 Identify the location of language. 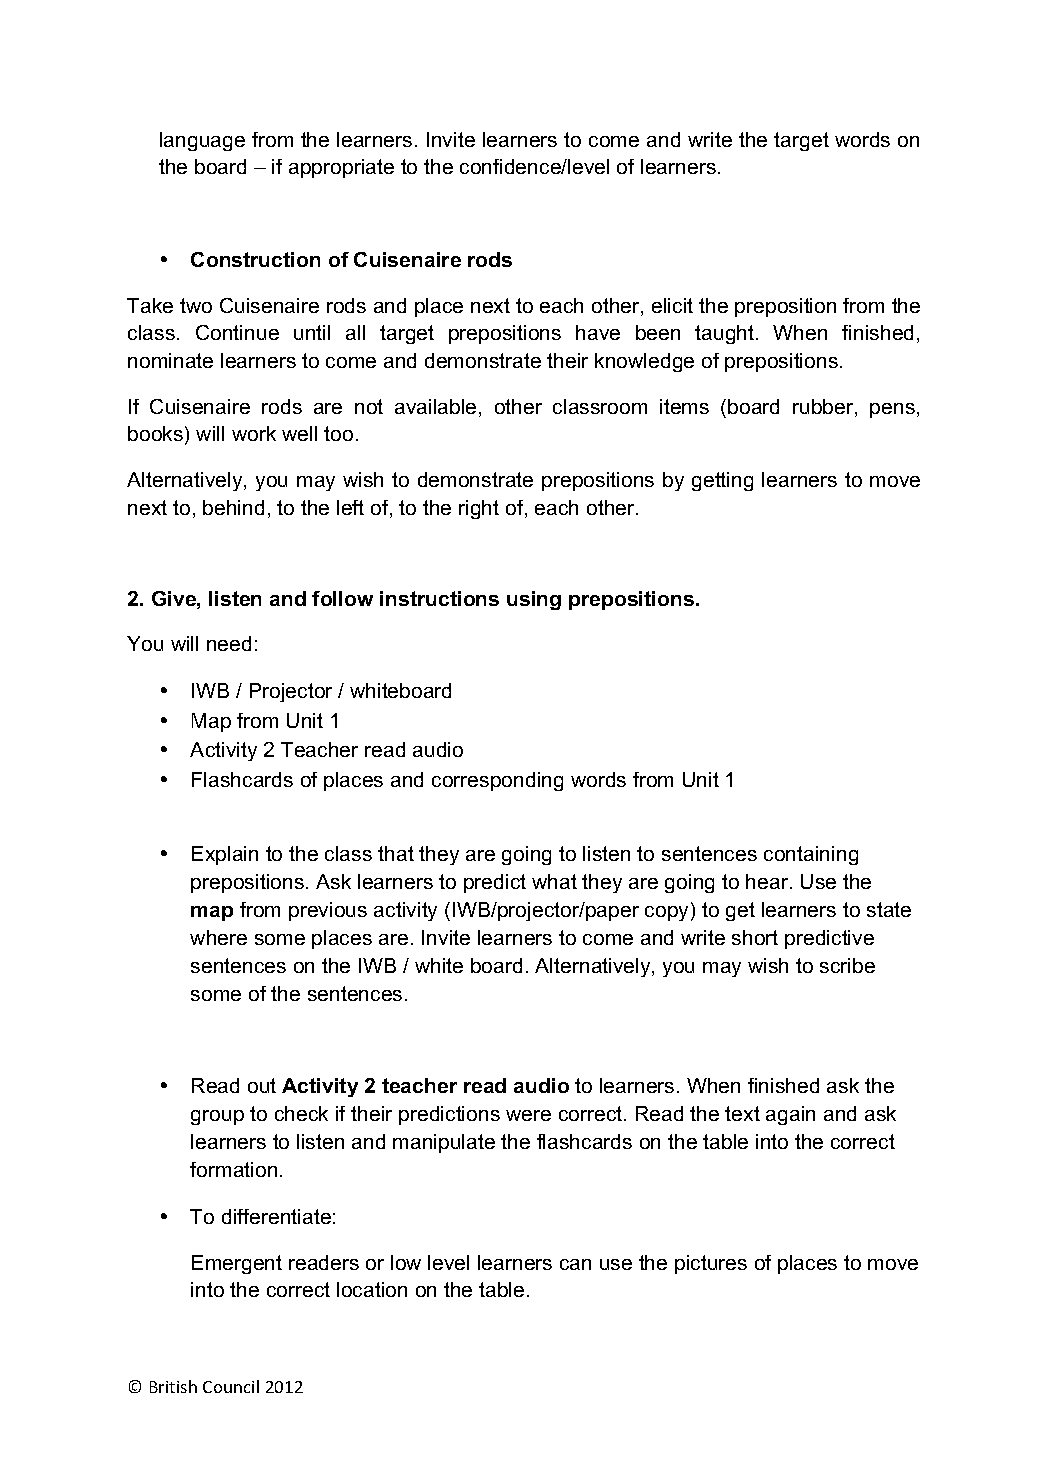
(202, 141).
